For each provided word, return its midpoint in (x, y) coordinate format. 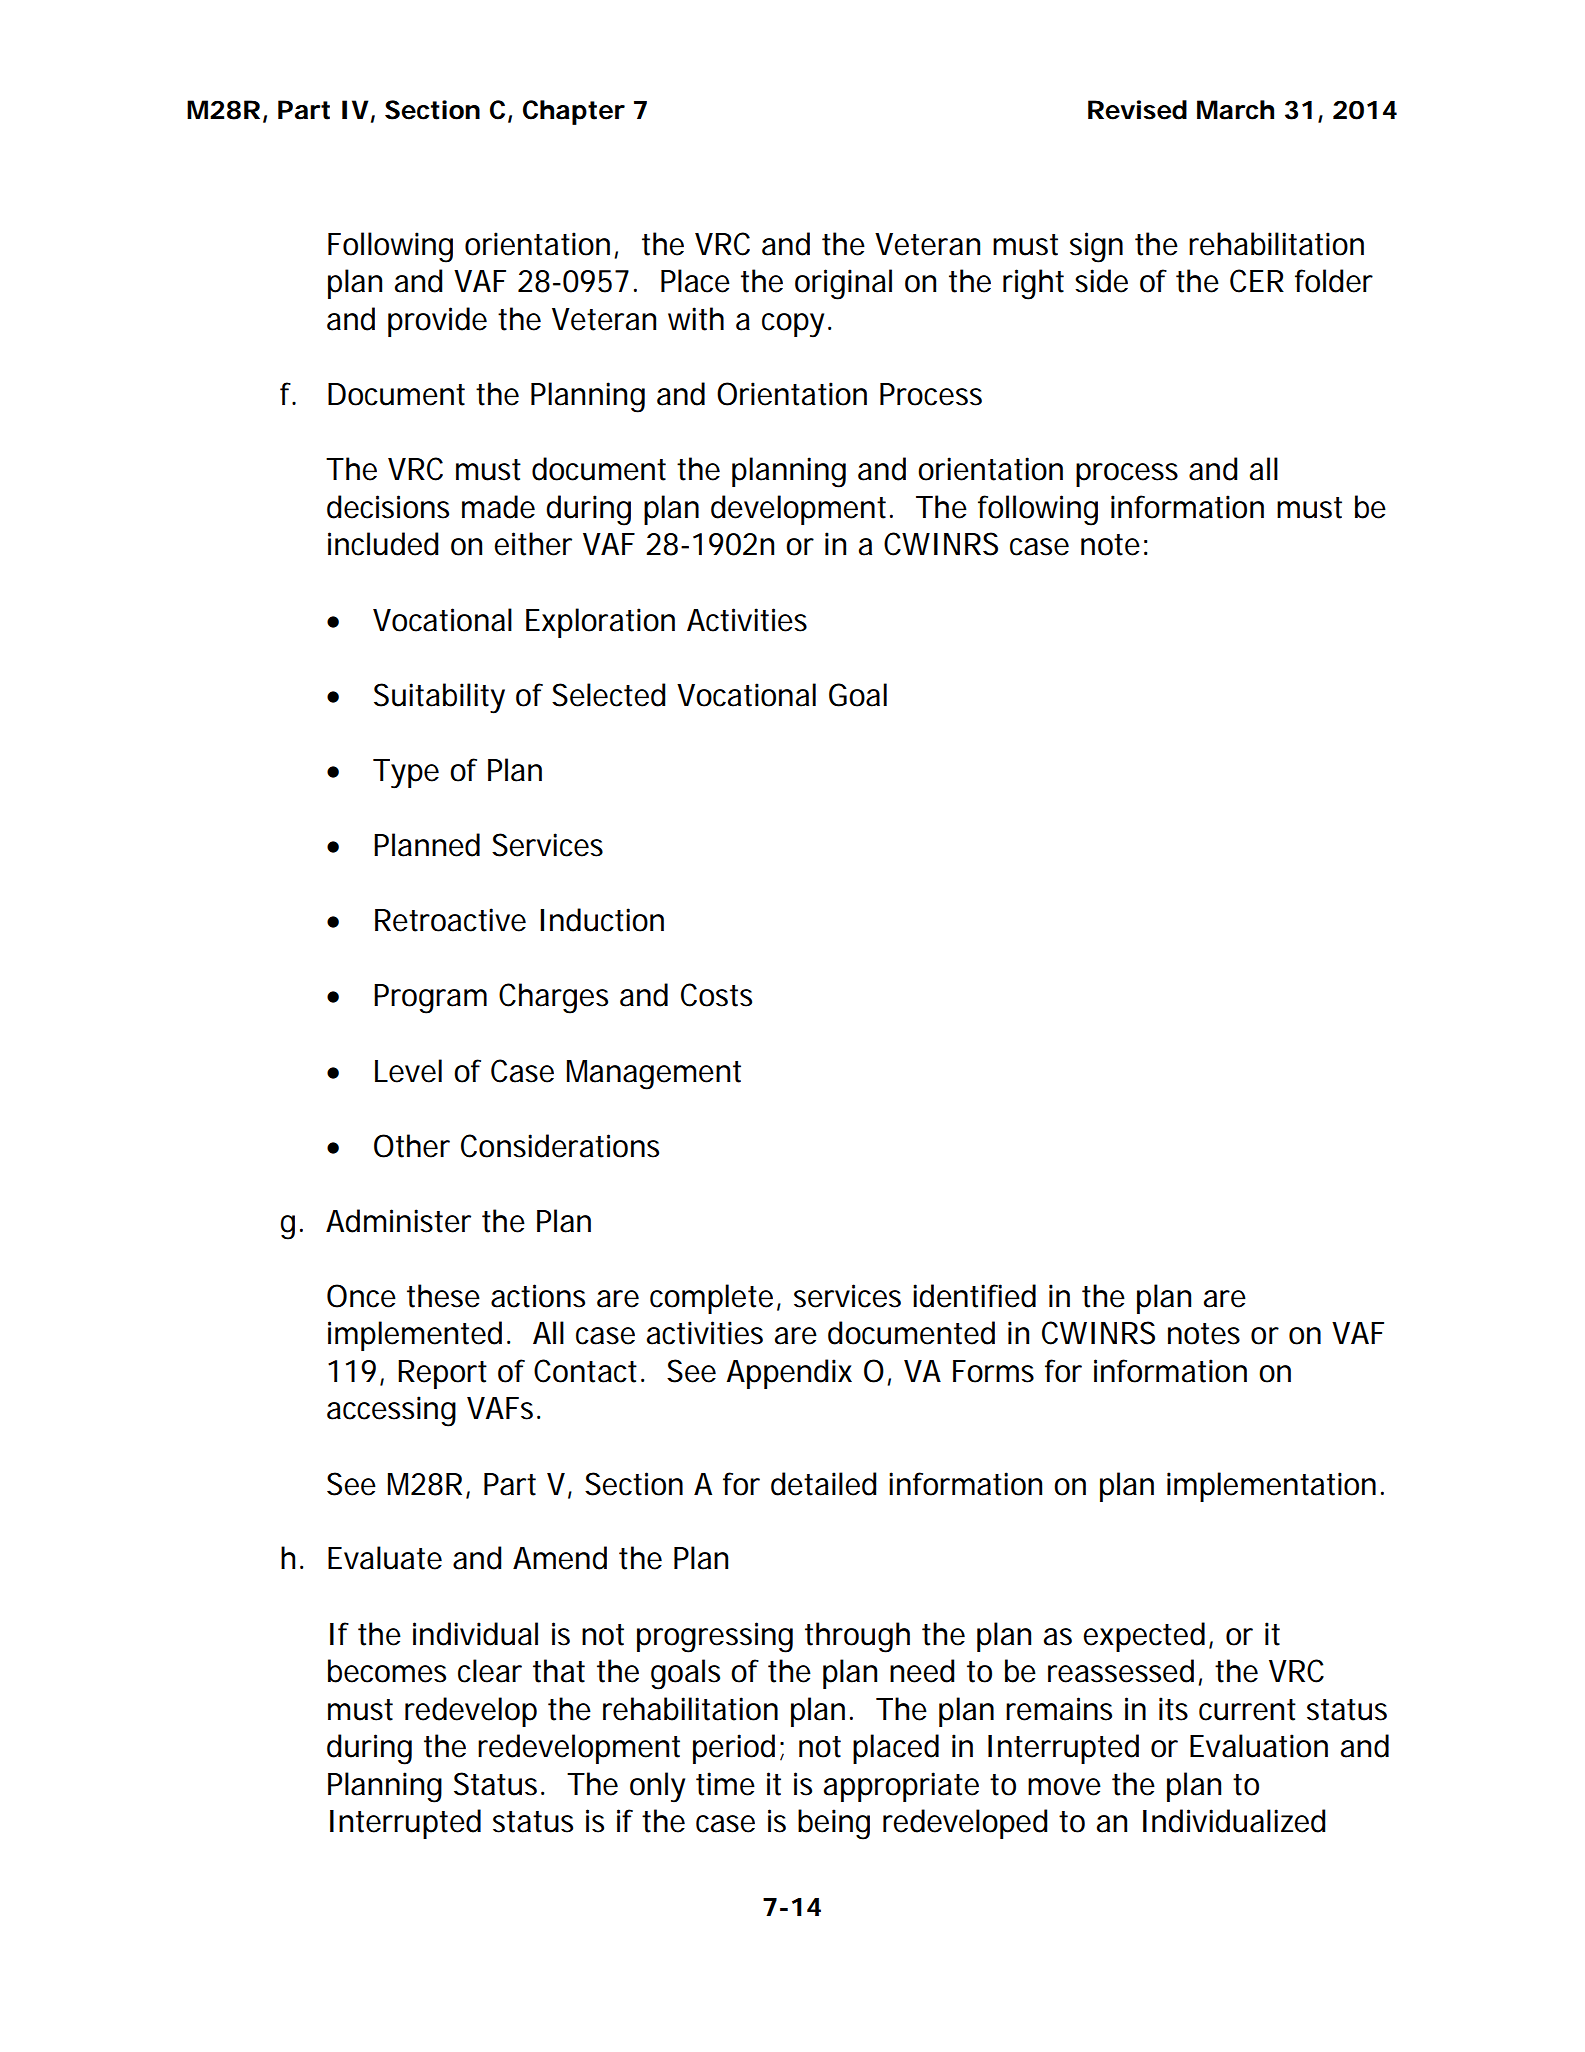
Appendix (789, 1374)
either (533, 544)
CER (1257, 281)
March (1235, 110)
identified (974, 1296)
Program (430, 999)
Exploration (600, 623)
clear (490, 1671)
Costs (716, 995)
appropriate (901, 1787)
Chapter (574, 112)
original (843, 284)
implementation (1271, 1487)
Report (442, 1374)
